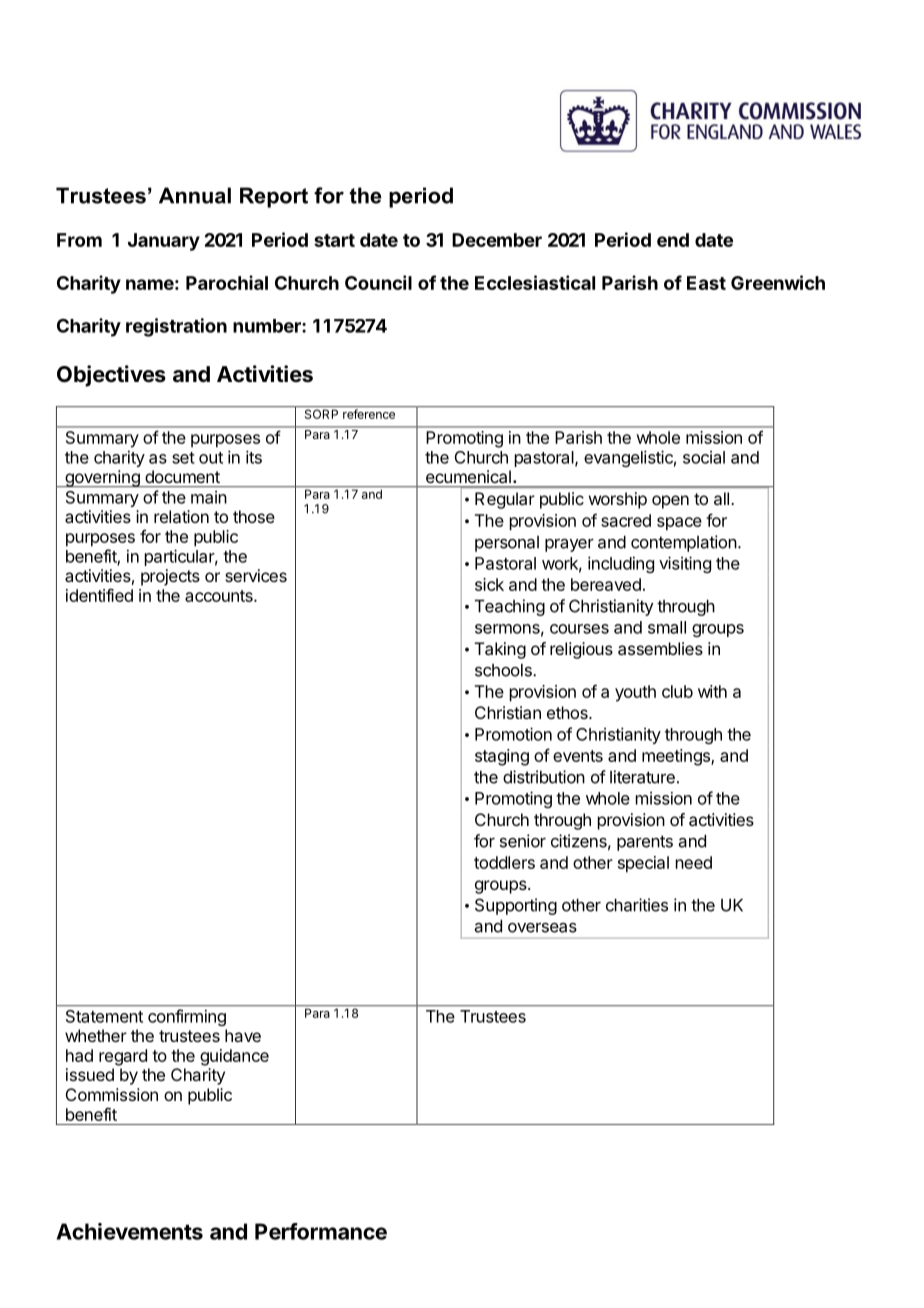  I want to click on Achievements, so click(129, 1231).
